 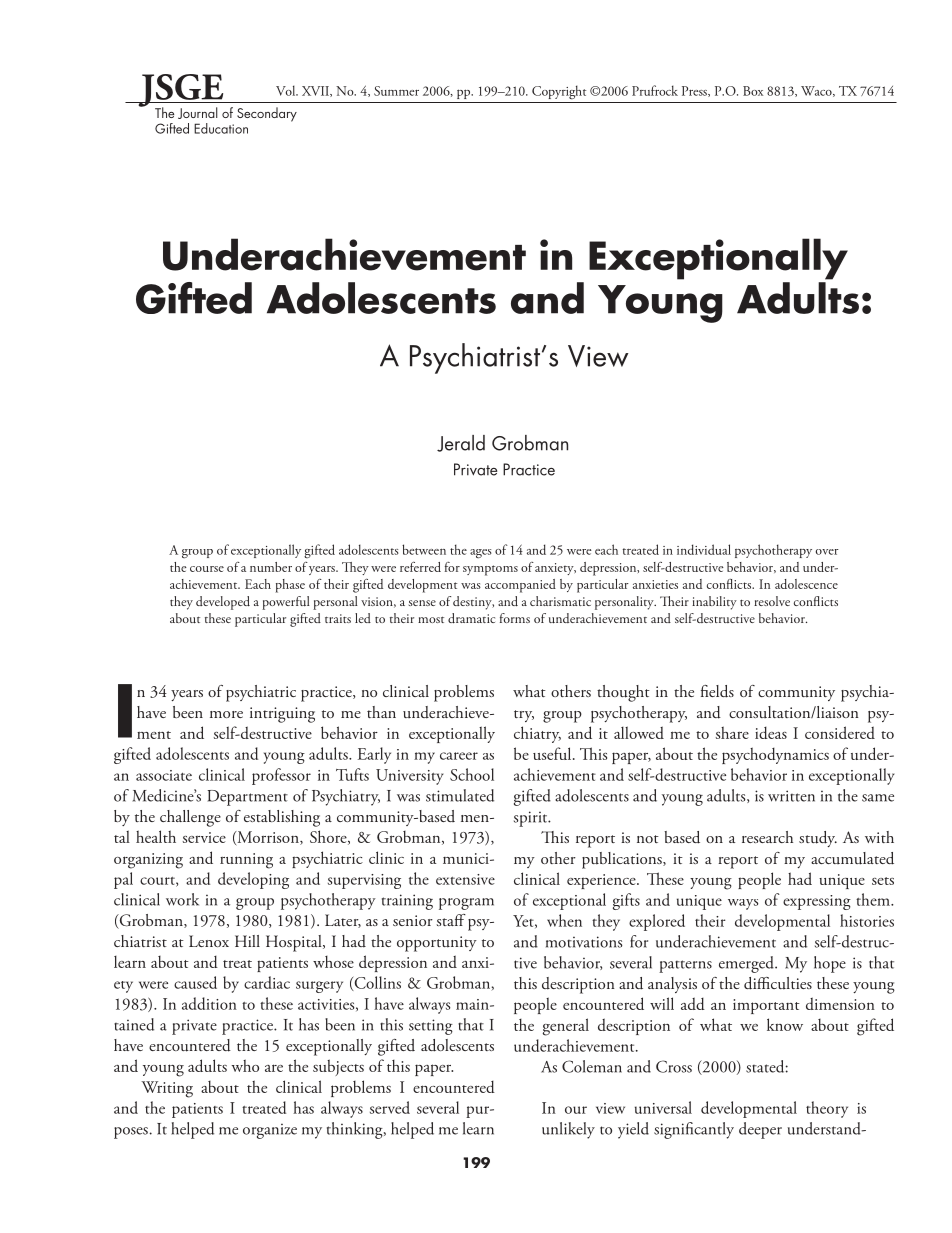 What do you see at coordinates (568, 1130) in the screenshot?
I see `unlikely` at bounding box center [568, 1130].
